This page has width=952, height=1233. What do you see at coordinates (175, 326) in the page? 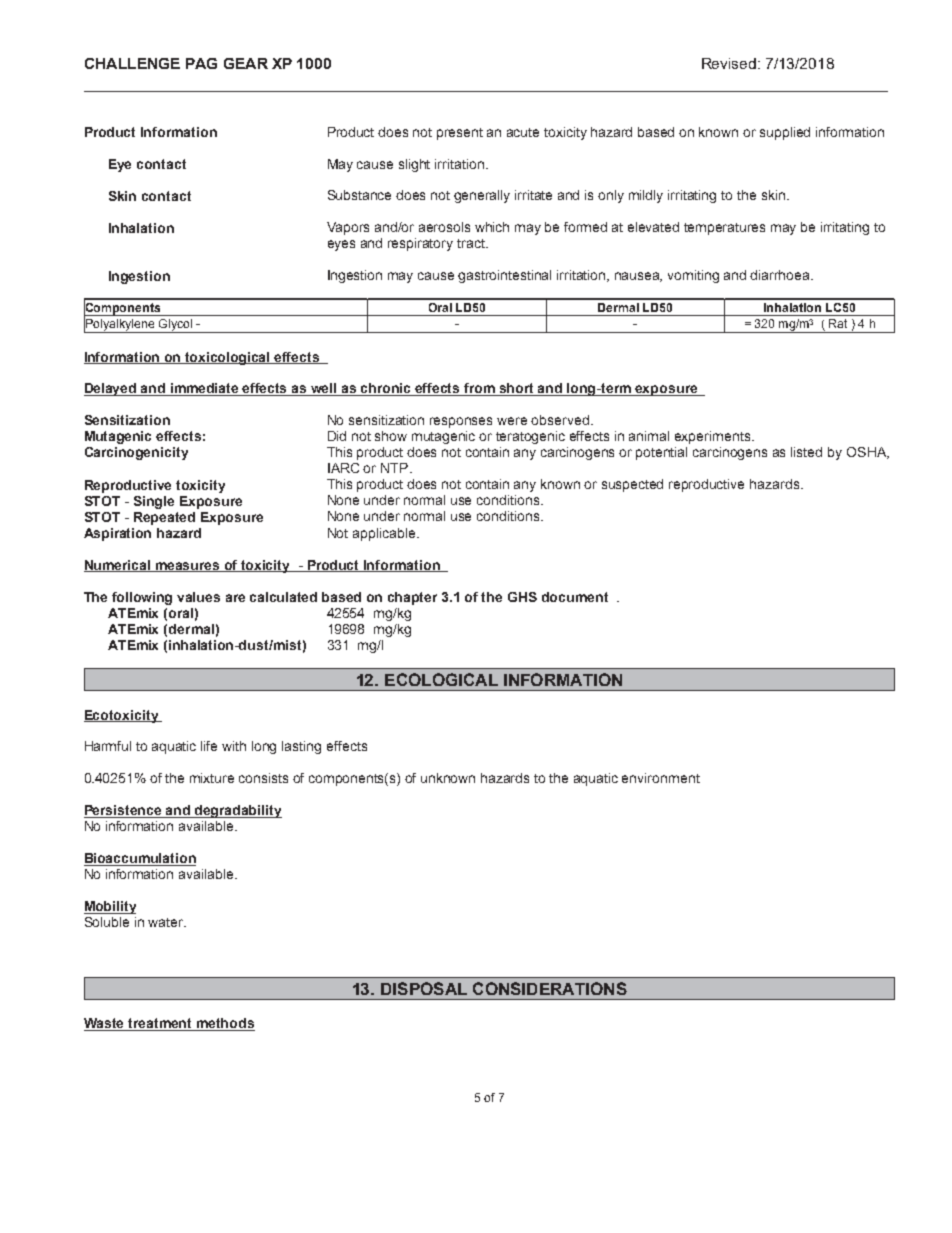
I see `Glycol` at bounding box center [175, 326].
